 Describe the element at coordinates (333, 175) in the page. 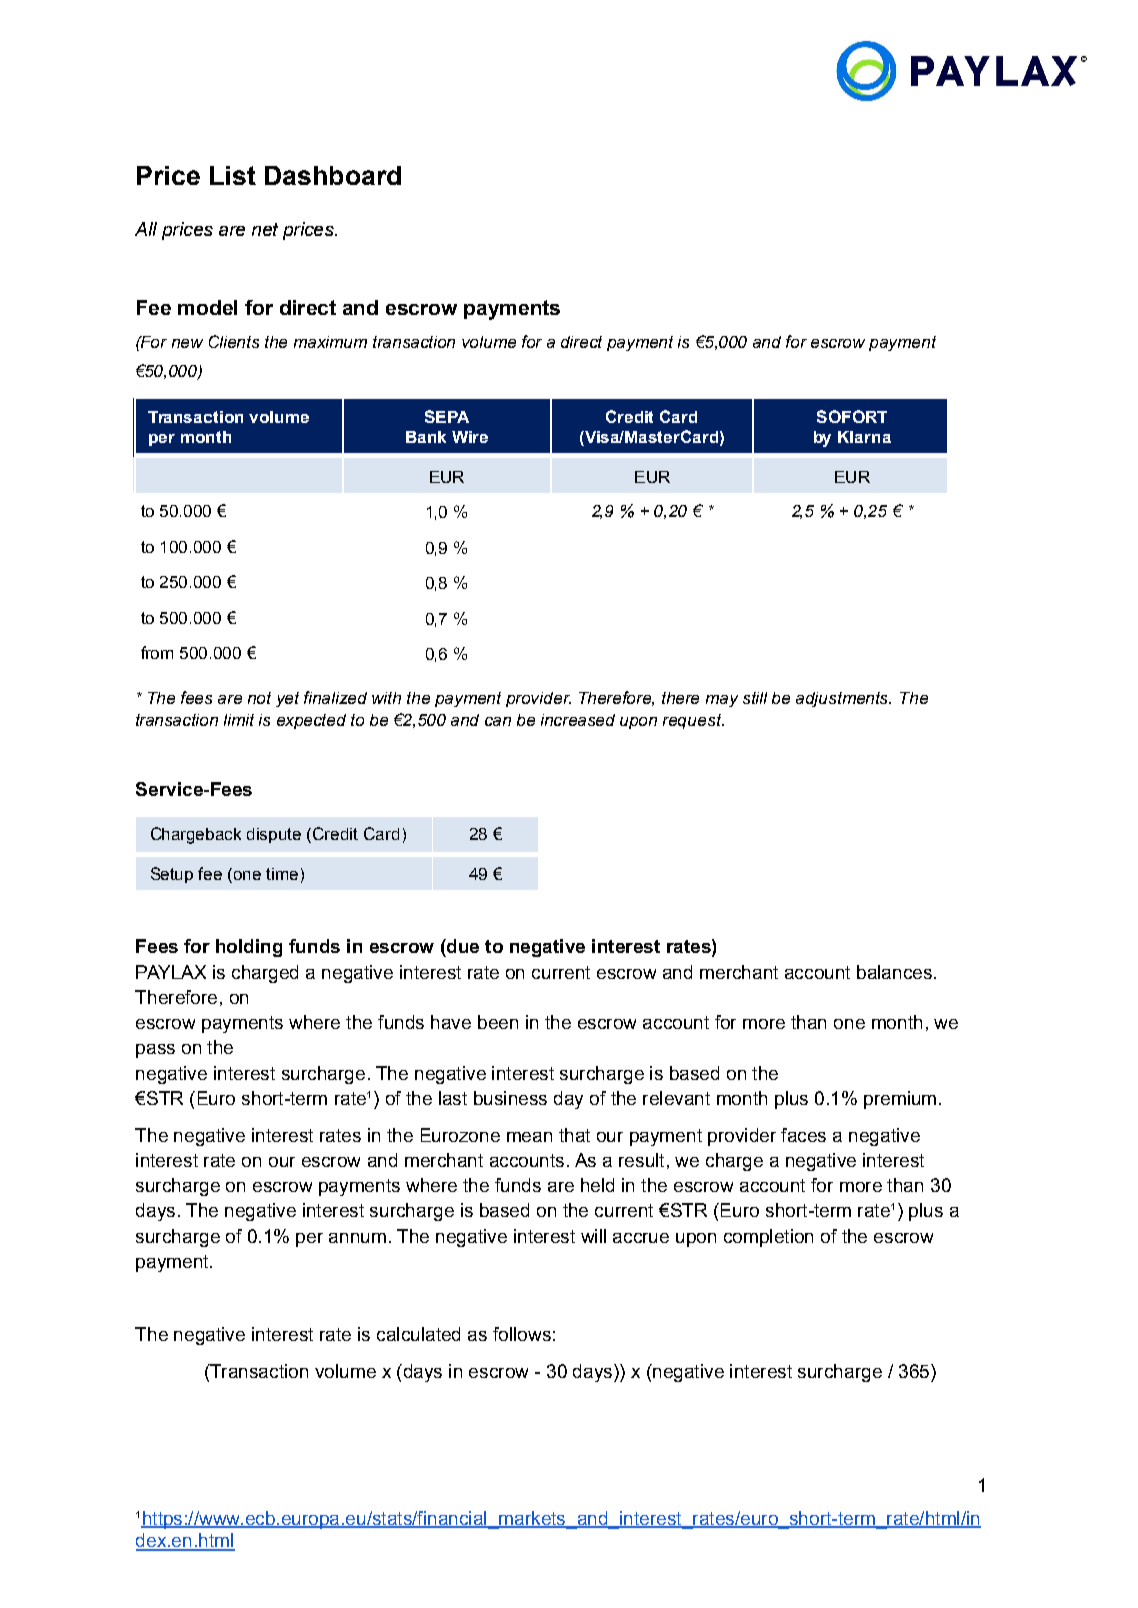

I see `Dashboard` at that location.
